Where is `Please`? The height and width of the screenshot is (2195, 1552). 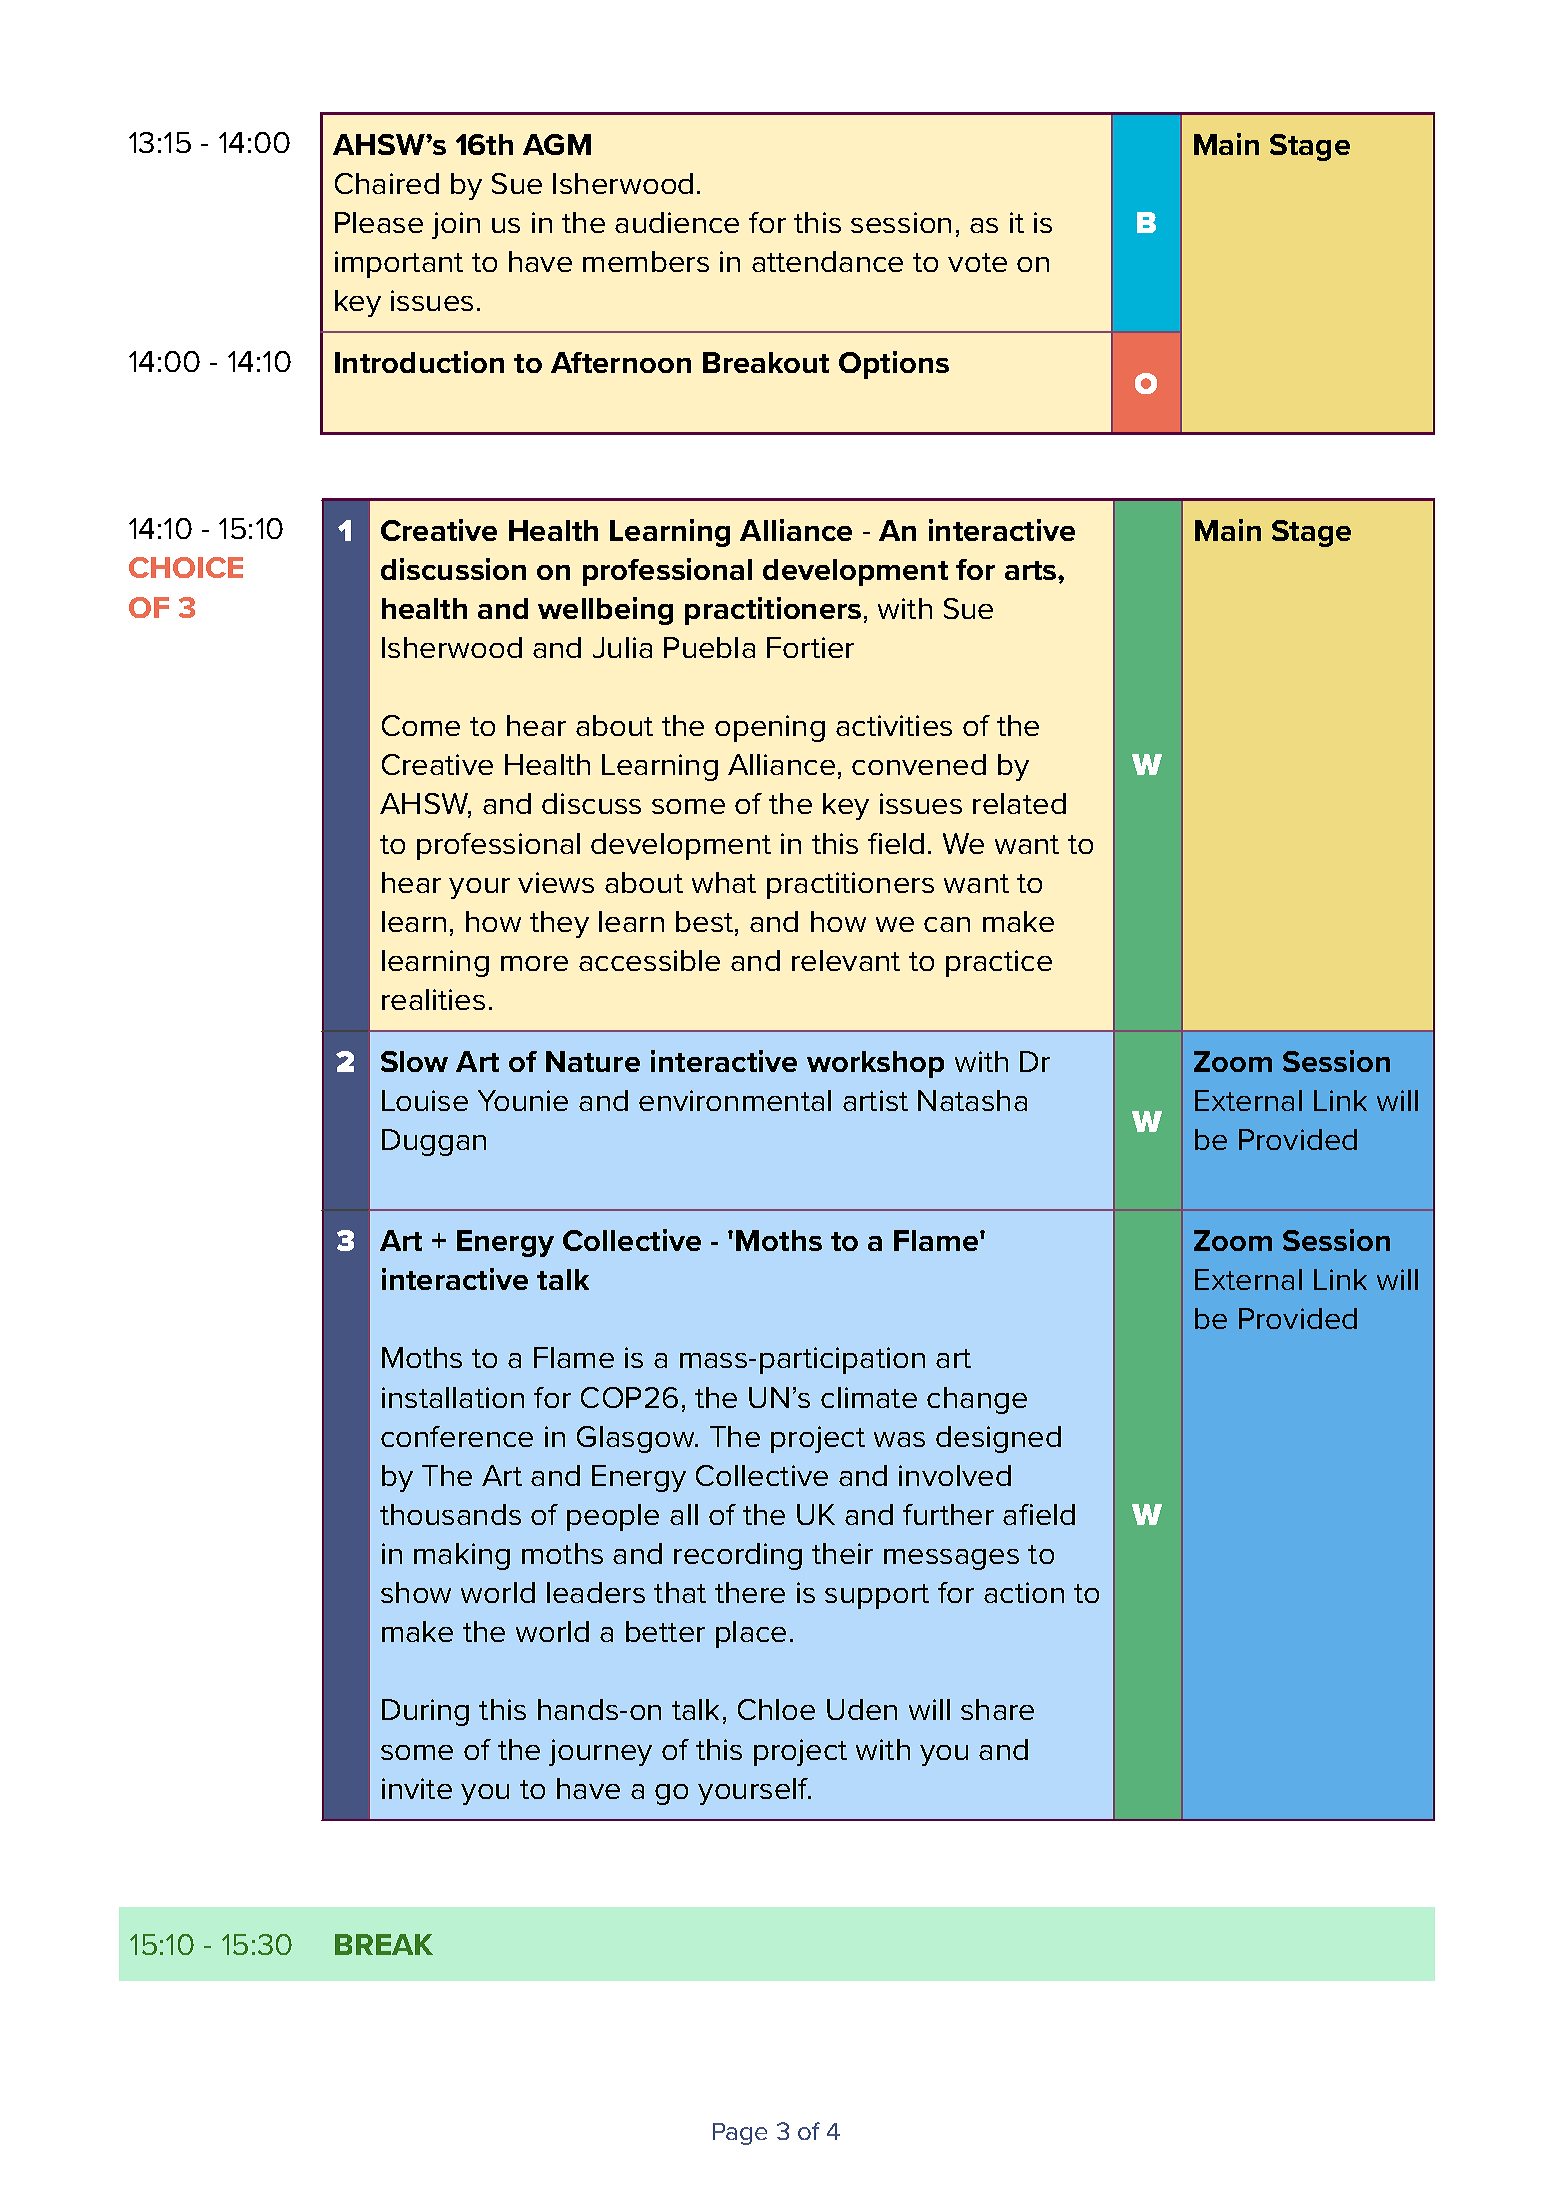
Please is located at coordinates (379, 222).
